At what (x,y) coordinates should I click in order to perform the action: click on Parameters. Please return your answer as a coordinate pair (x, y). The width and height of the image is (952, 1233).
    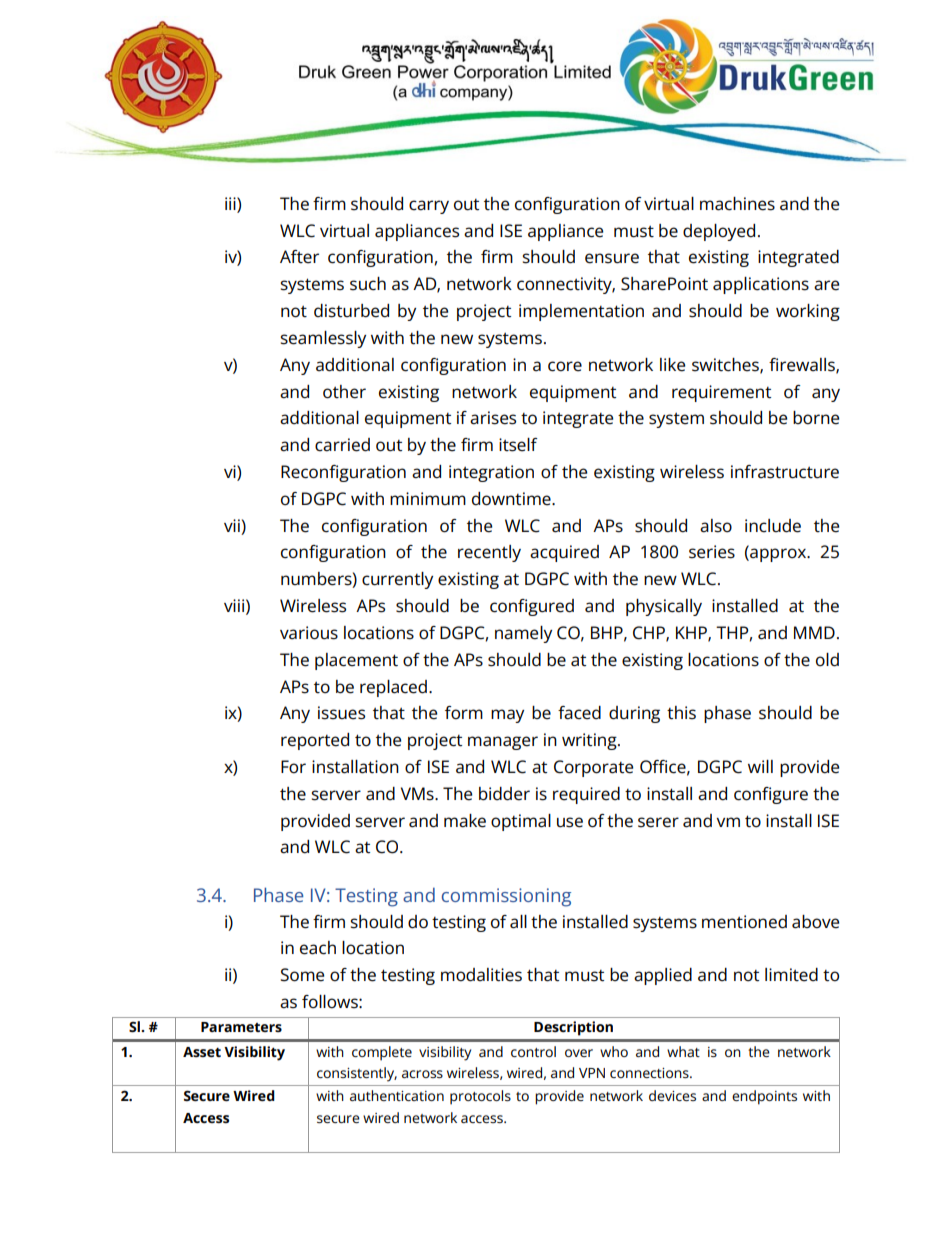
    Looking at the image, I should click on (241, 1027).
